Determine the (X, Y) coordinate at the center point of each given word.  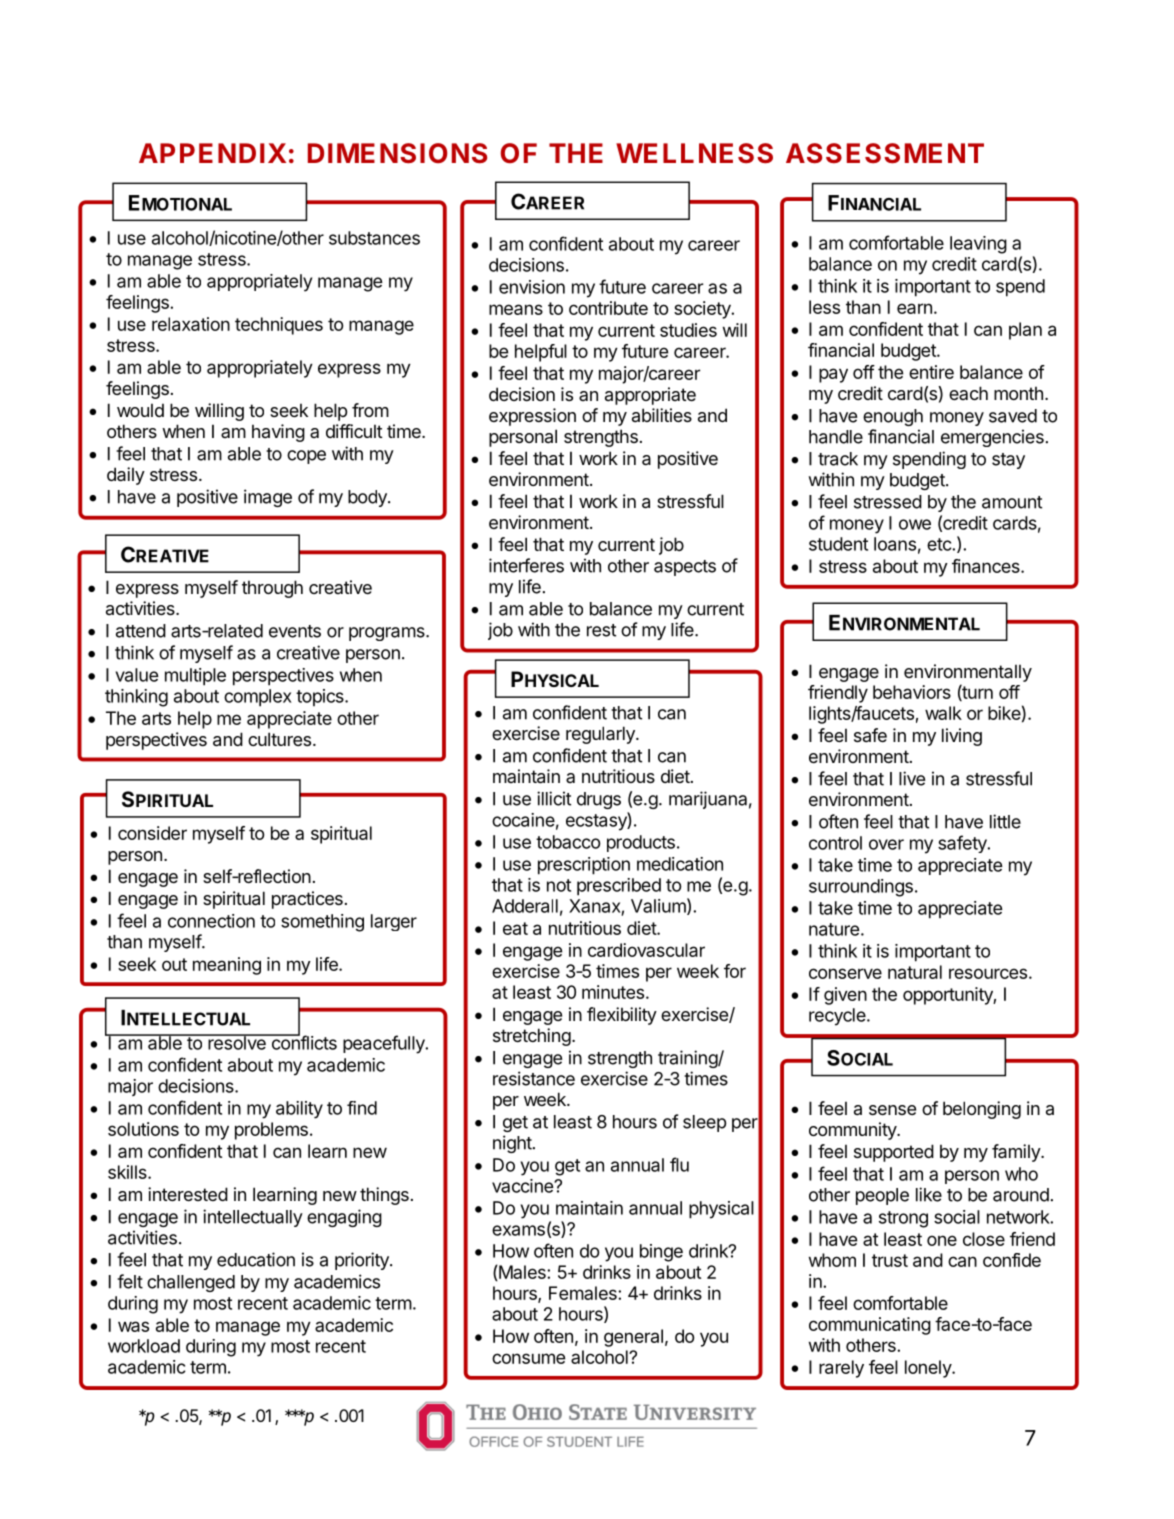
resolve (237, 1042)
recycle (838, 1017)
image (268, 498)
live (912, 778)
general (633, 1338)
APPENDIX (212, 153)
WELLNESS (694, 153)
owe (915, 524)
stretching (532, 1037)
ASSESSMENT (885, 153)
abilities (662, 415)
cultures (279, 739)
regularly (601, 735)
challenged (191, 1283)
